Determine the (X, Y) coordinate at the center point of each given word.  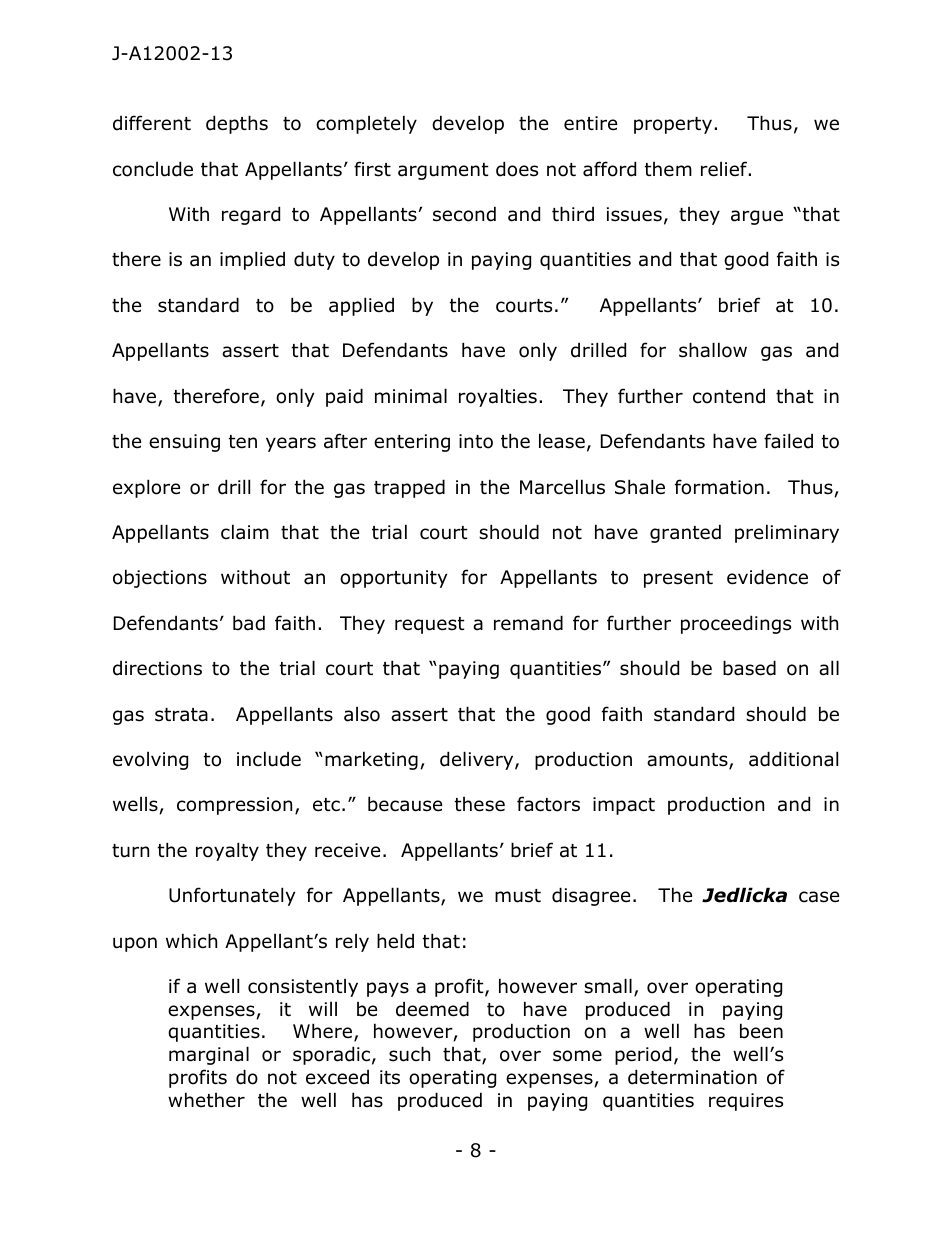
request (430, 625)
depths (237, 124)
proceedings (736, 624)
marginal (209, 1055)
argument (443, 171)
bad (249, 623)
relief (725, 169)
